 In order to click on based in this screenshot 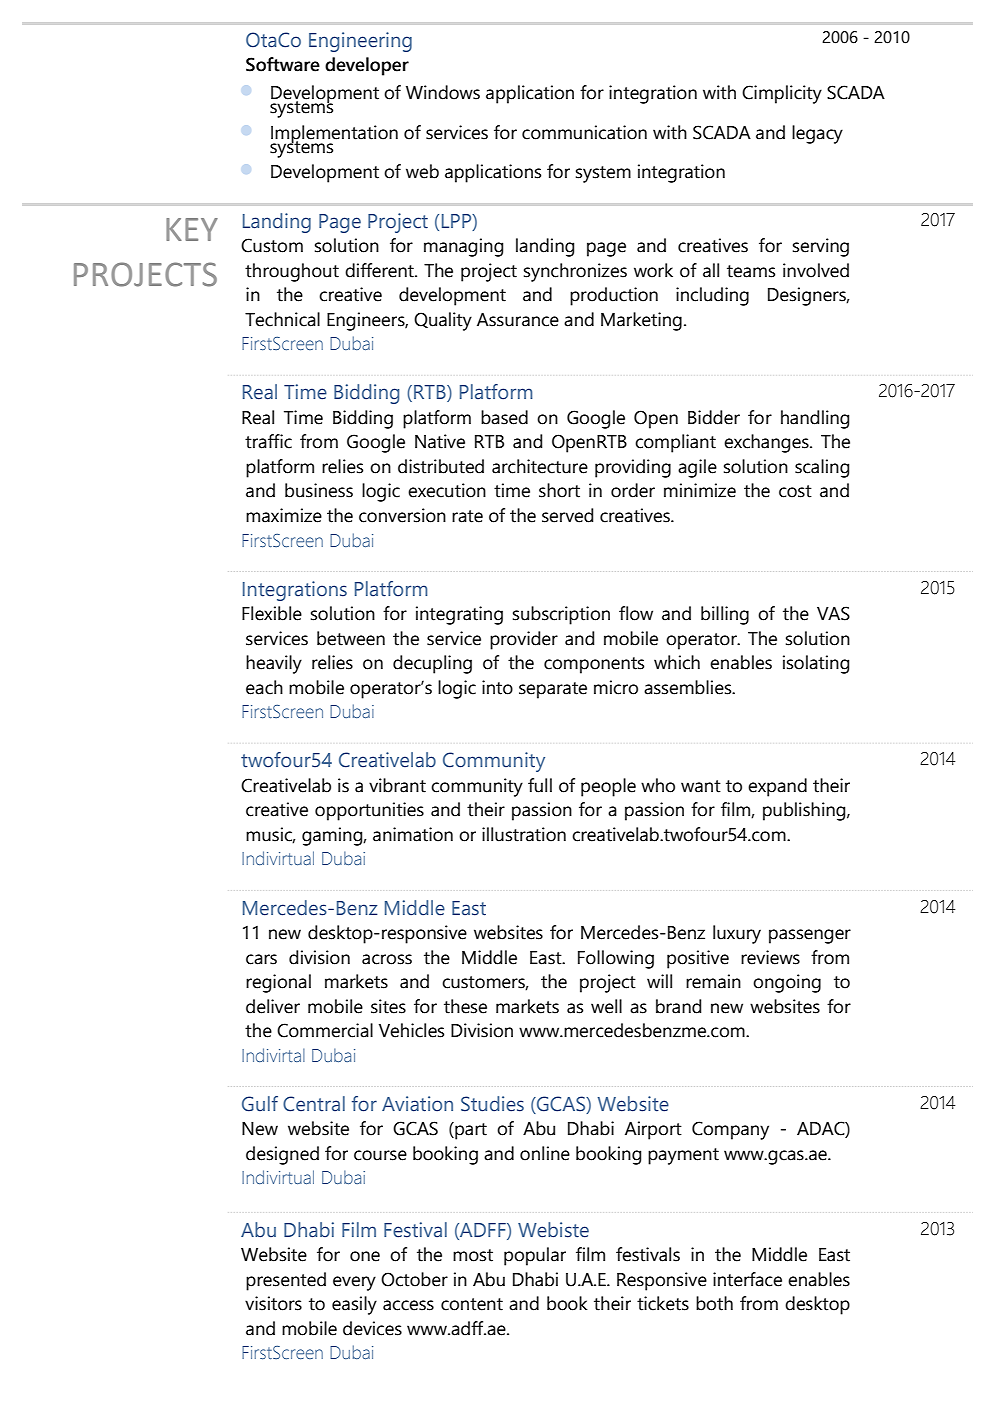, I will do `click(504, 417)`.
